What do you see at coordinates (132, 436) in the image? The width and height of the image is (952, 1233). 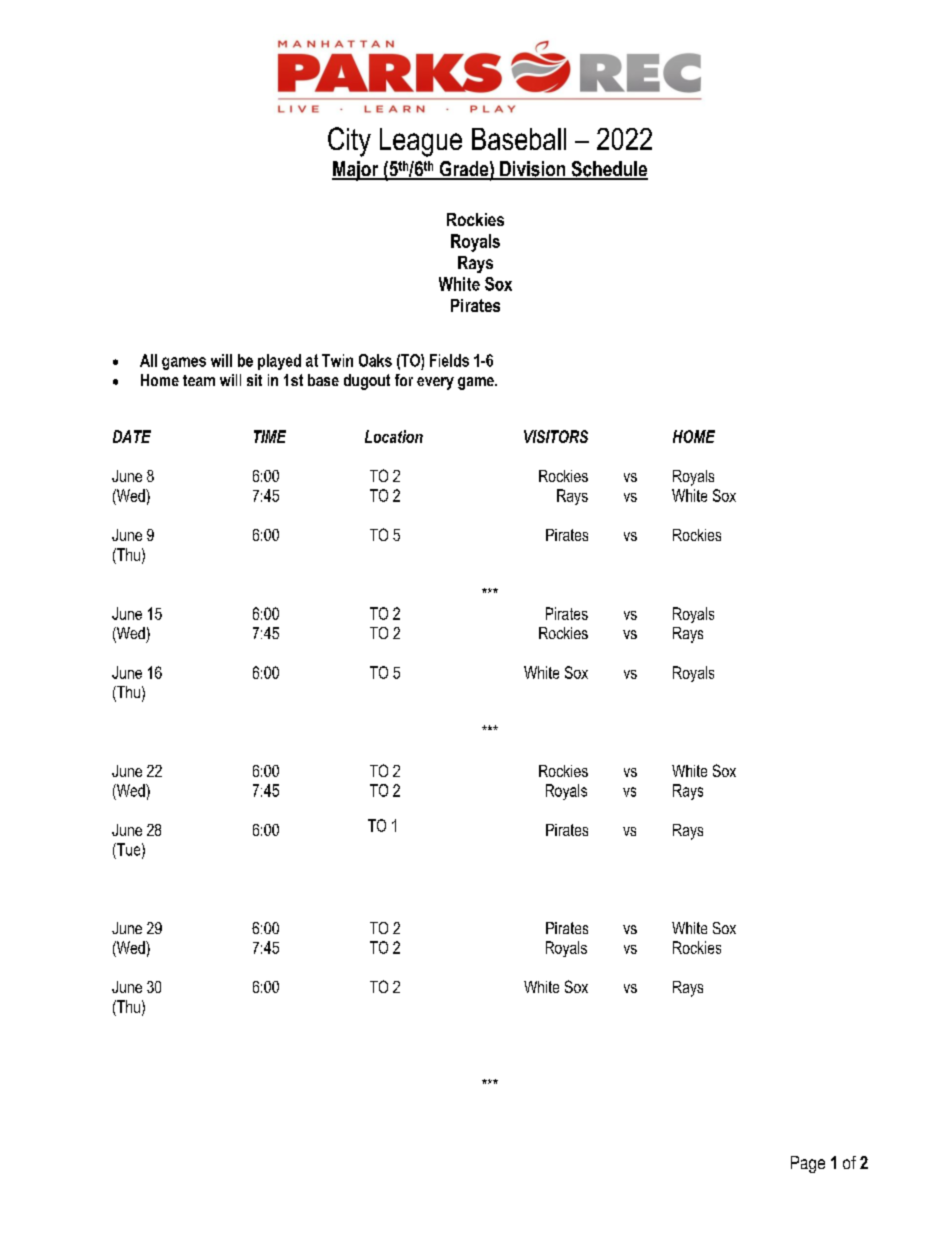 I see `DATE` at bounding box center [132, 436].
